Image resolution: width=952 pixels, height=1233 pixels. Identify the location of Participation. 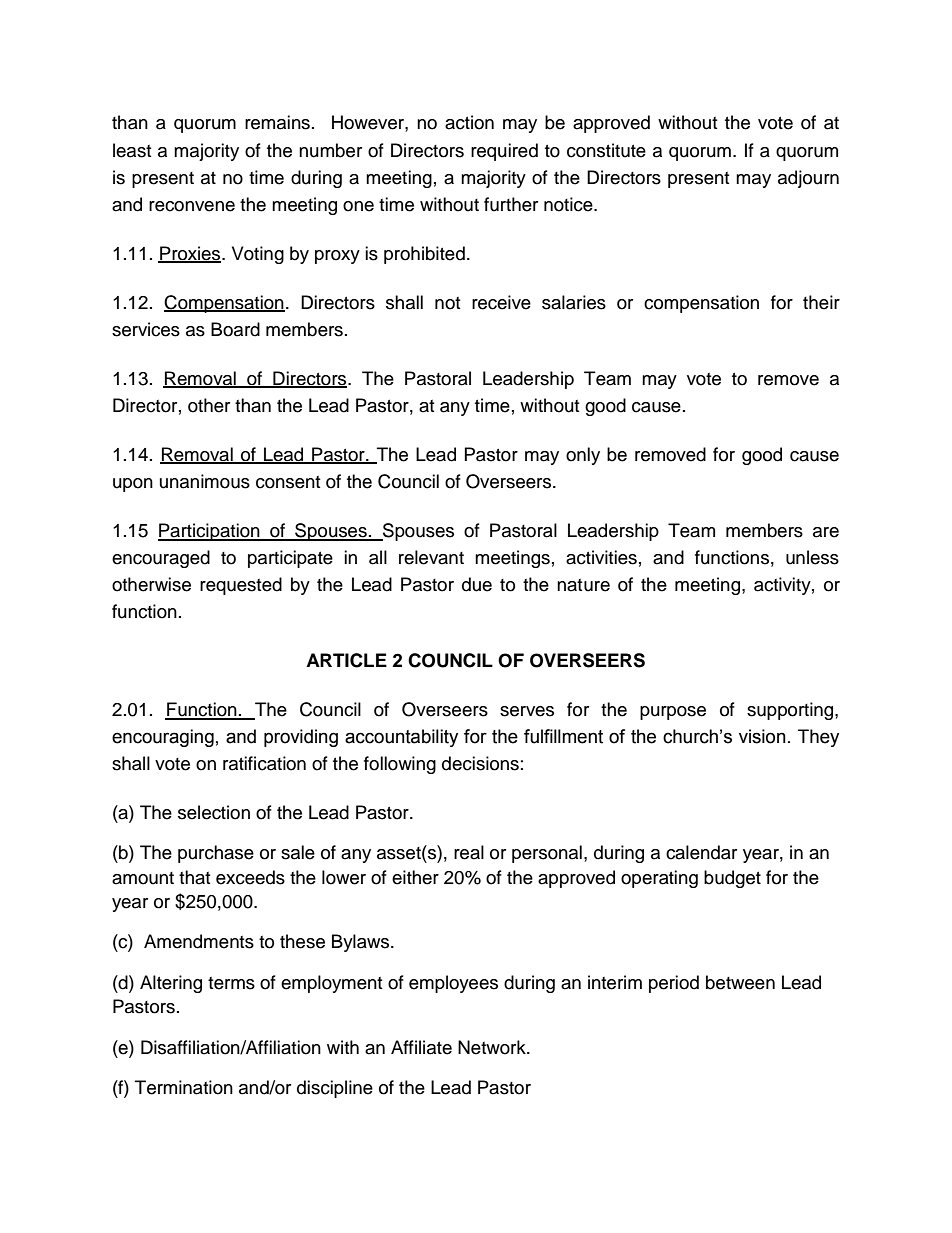
(210, 532).
